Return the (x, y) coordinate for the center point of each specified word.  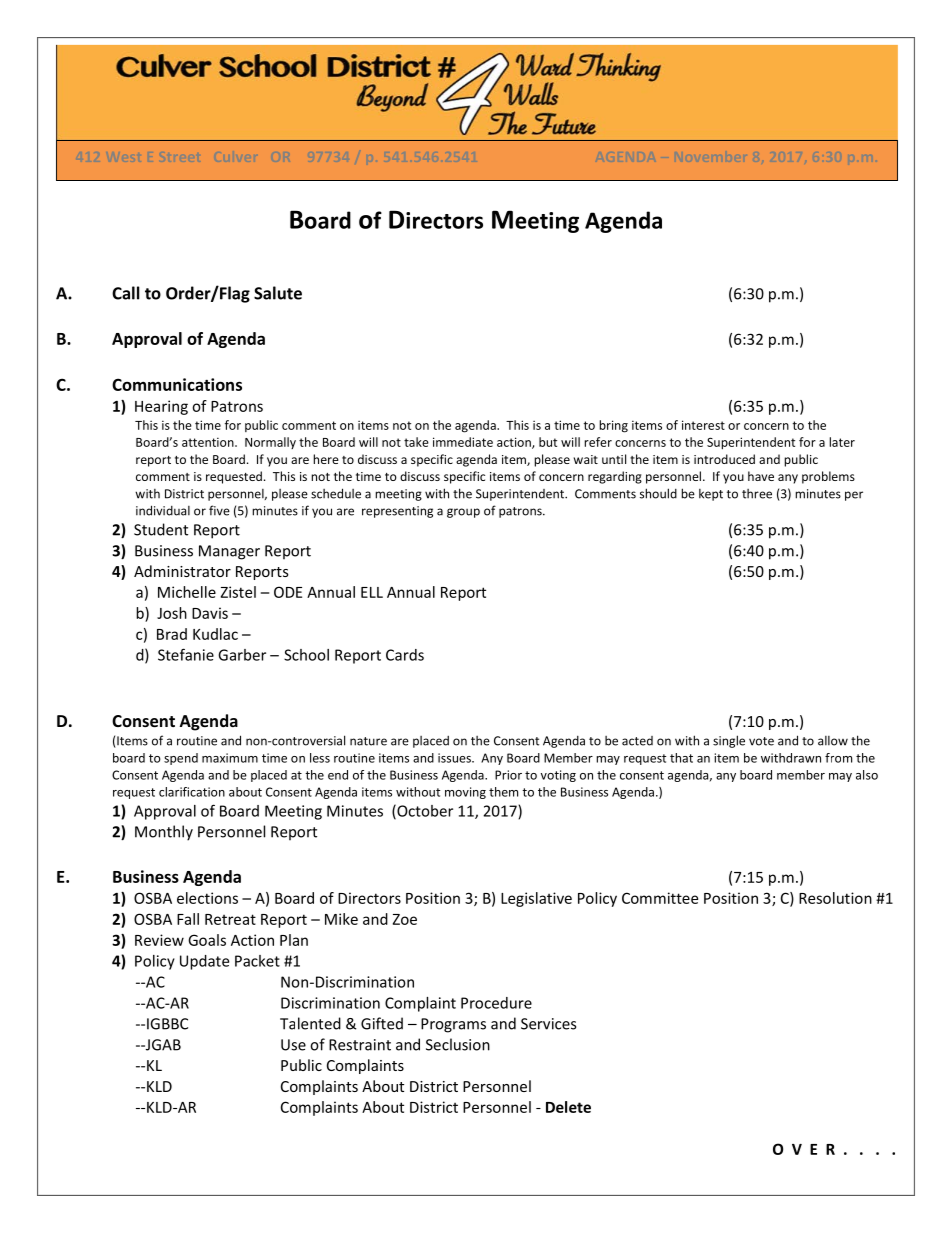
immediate (463, 442)
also (867, 775)
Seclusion (458, 1044)
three (757, 494)
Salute (278, 293)
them (503, 792)
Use (293, 1045)
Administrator (182, 571)
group (463, 513)
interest (703, 425)
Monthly (164, 833)
